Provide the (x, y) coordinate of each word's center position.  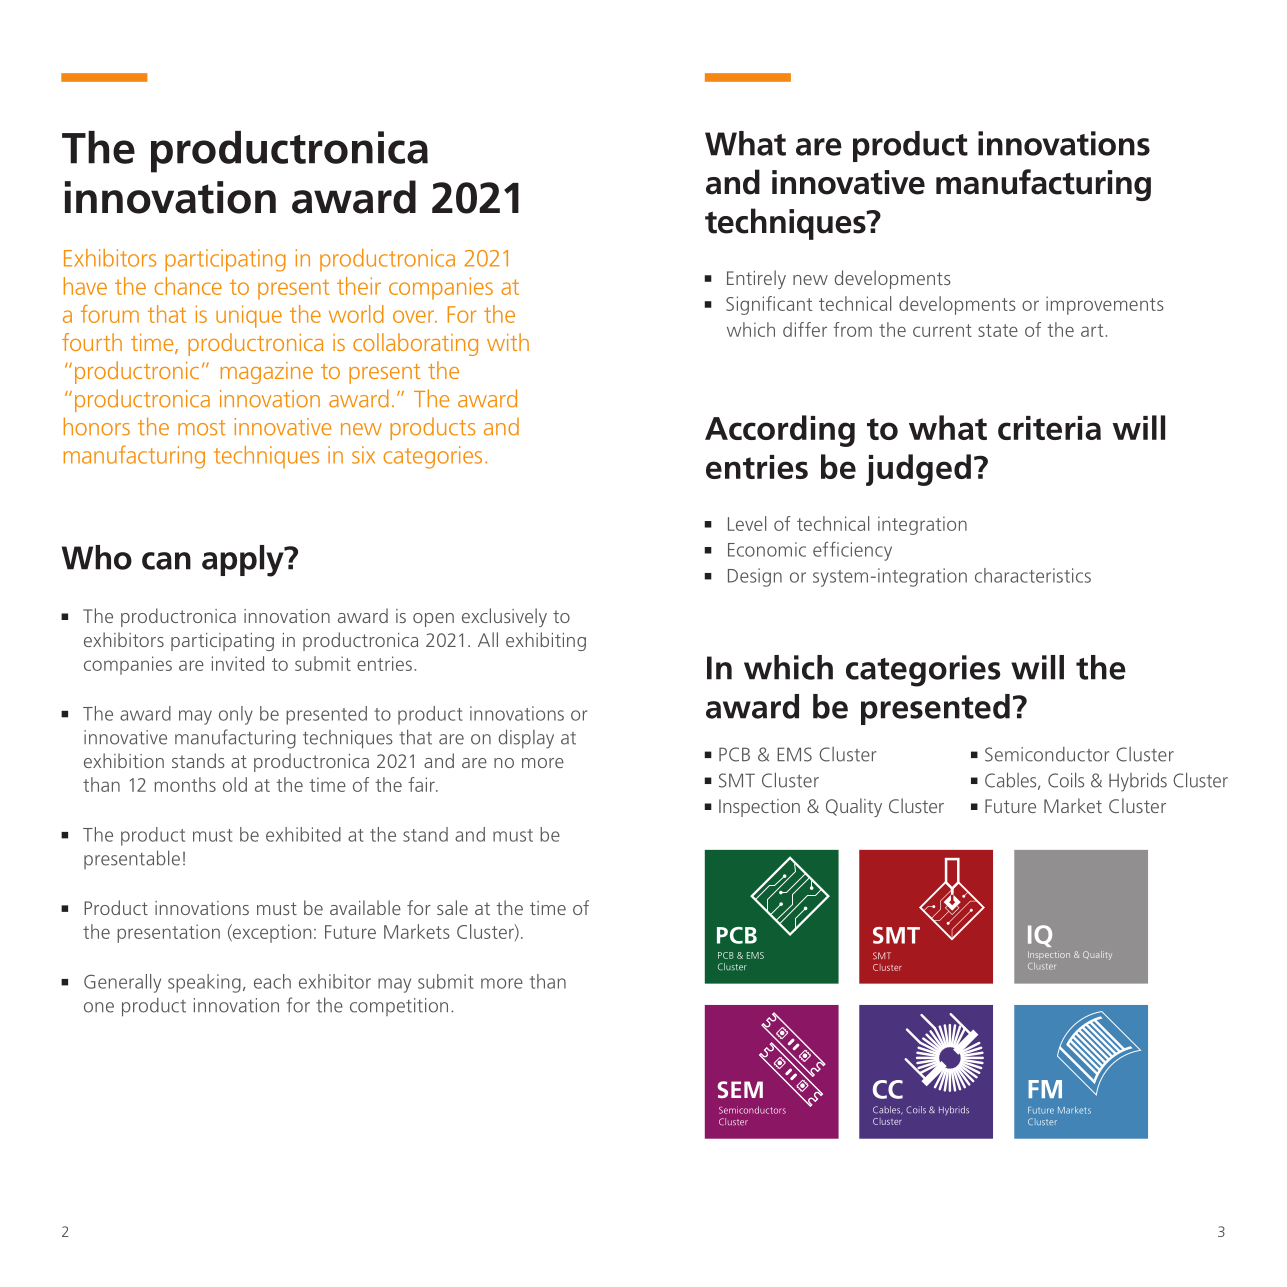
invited (238, 663)
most (202, 428)
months (185, 784)
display (526, 739)
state (998, 330)
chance (188, 286)
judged (918, 470)
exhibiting (546, 641)
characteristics (1033, 575)
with (508, 342)
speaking (204, 983)
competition (399, 1007)
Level (747, 523)
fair (422, 784)
